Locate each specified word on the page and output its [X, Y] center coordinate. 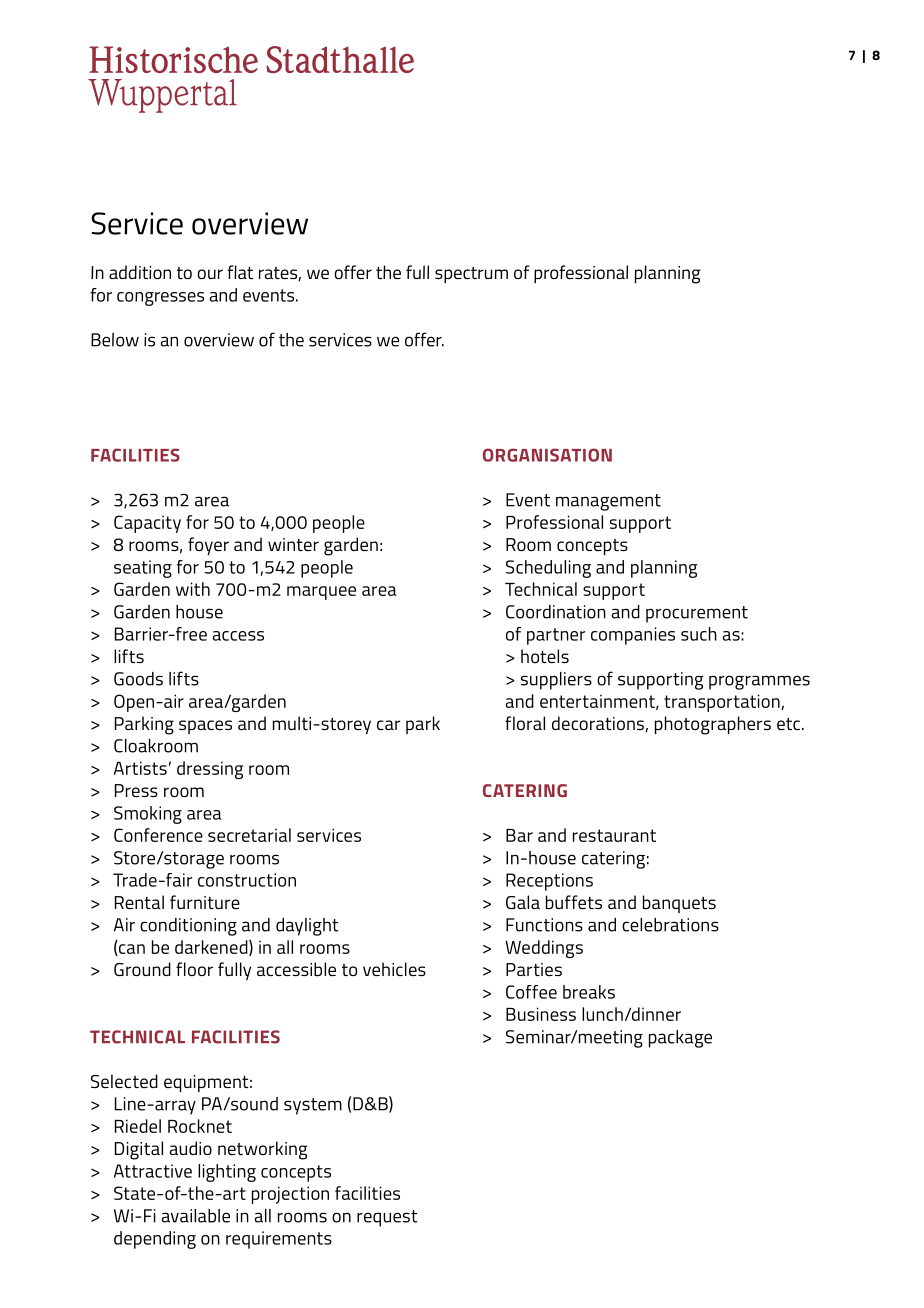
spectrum [471, 275]
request [387, 1218]
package [680, 1039]
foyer [208, 546]
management [608, 502]
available [195, 1216]
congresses [160, 299]
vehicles [394, 969]
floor [194, 969]
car [388, 725]
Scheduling [548, 569]
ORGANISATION [547, 455]
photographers [713, 725]
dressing [210, 770]
